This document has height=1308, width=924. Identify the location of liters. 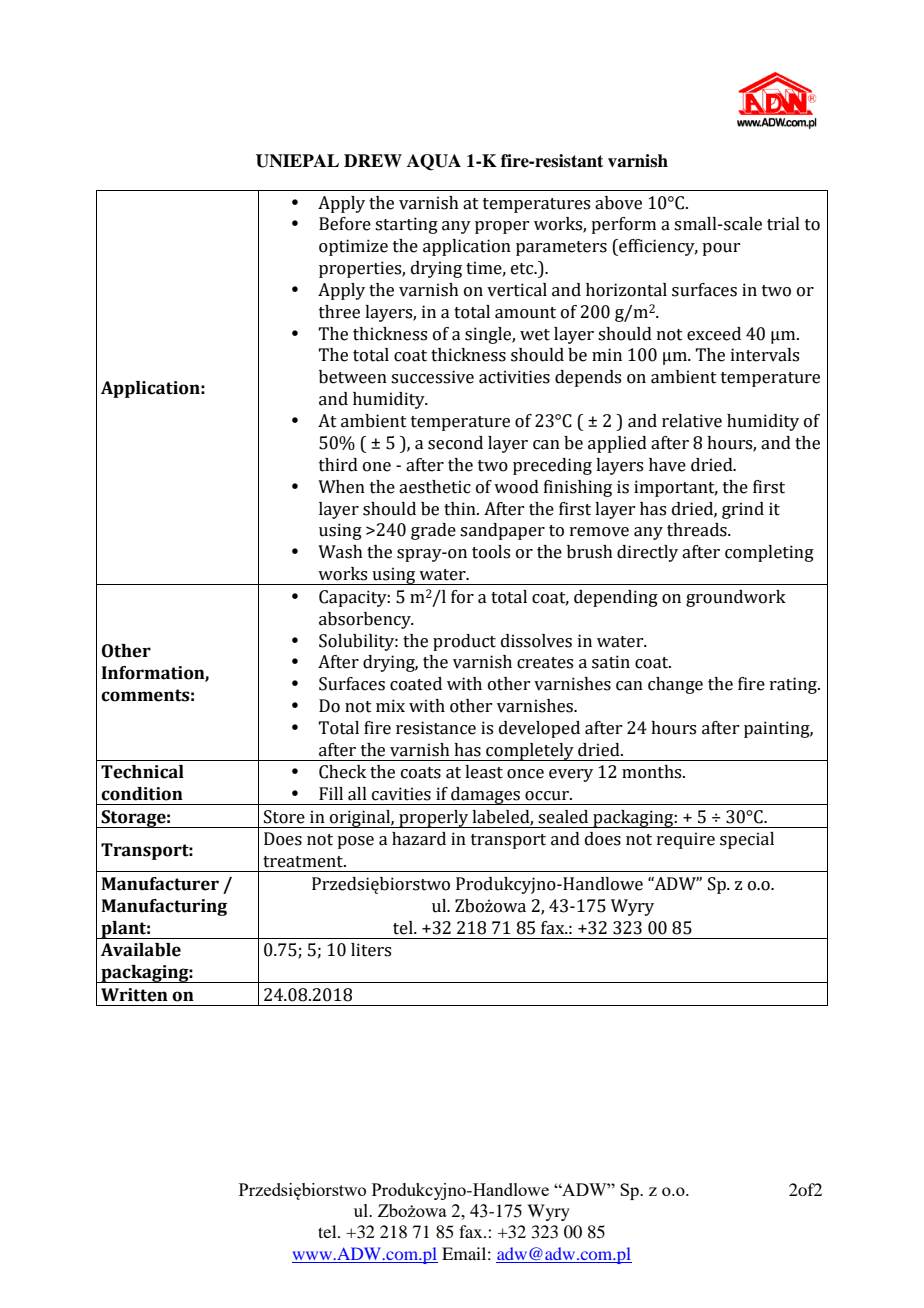
(371, 950).
